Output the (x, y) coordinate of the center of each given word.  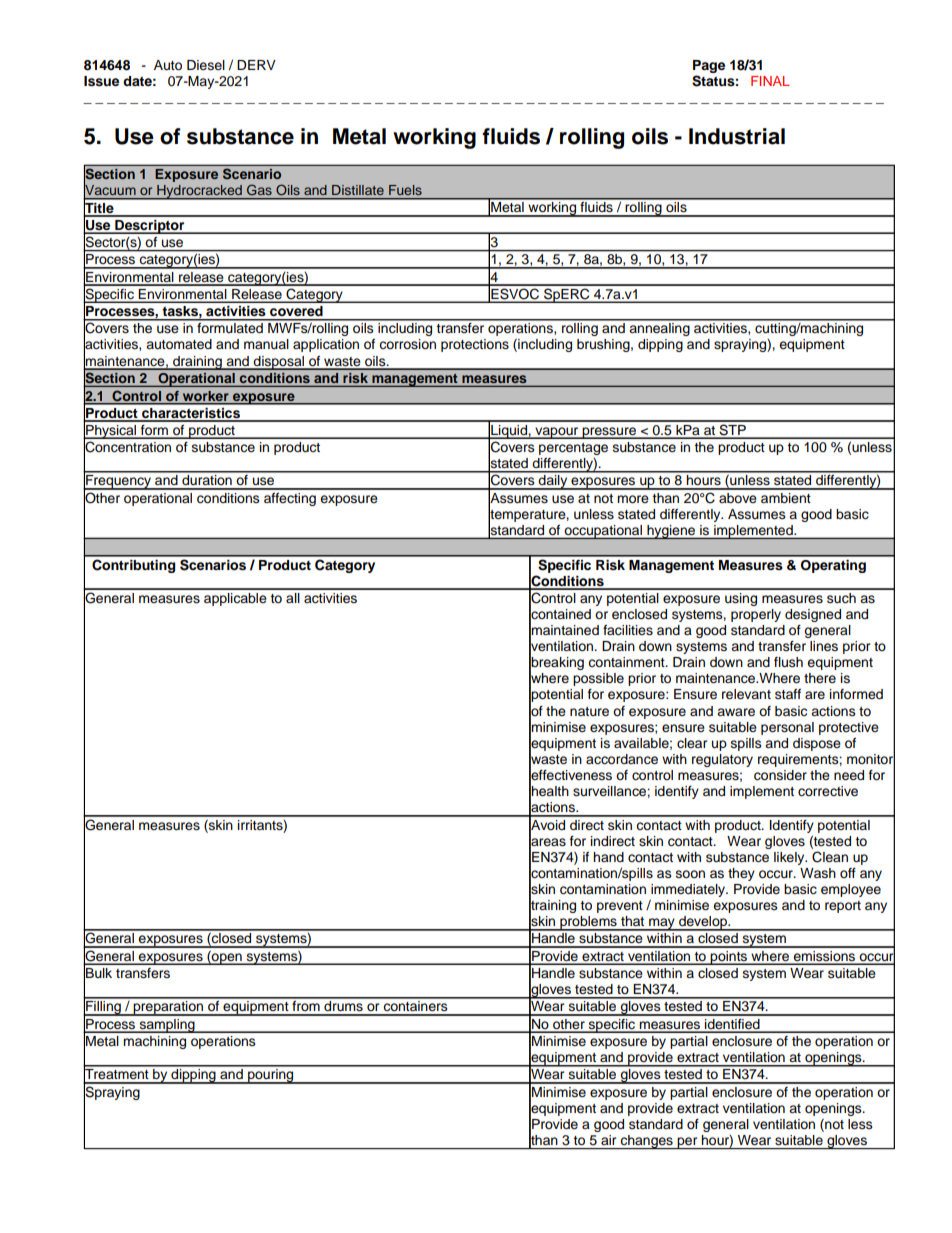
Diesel (206, 65)
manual (266, 344)
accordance (622, 759)
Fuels (405, 190)
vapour (557, 433)
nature (589, 712)
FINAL (770, 81)
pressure (609, 433)
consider (780, 775)
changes (647, 1142)
